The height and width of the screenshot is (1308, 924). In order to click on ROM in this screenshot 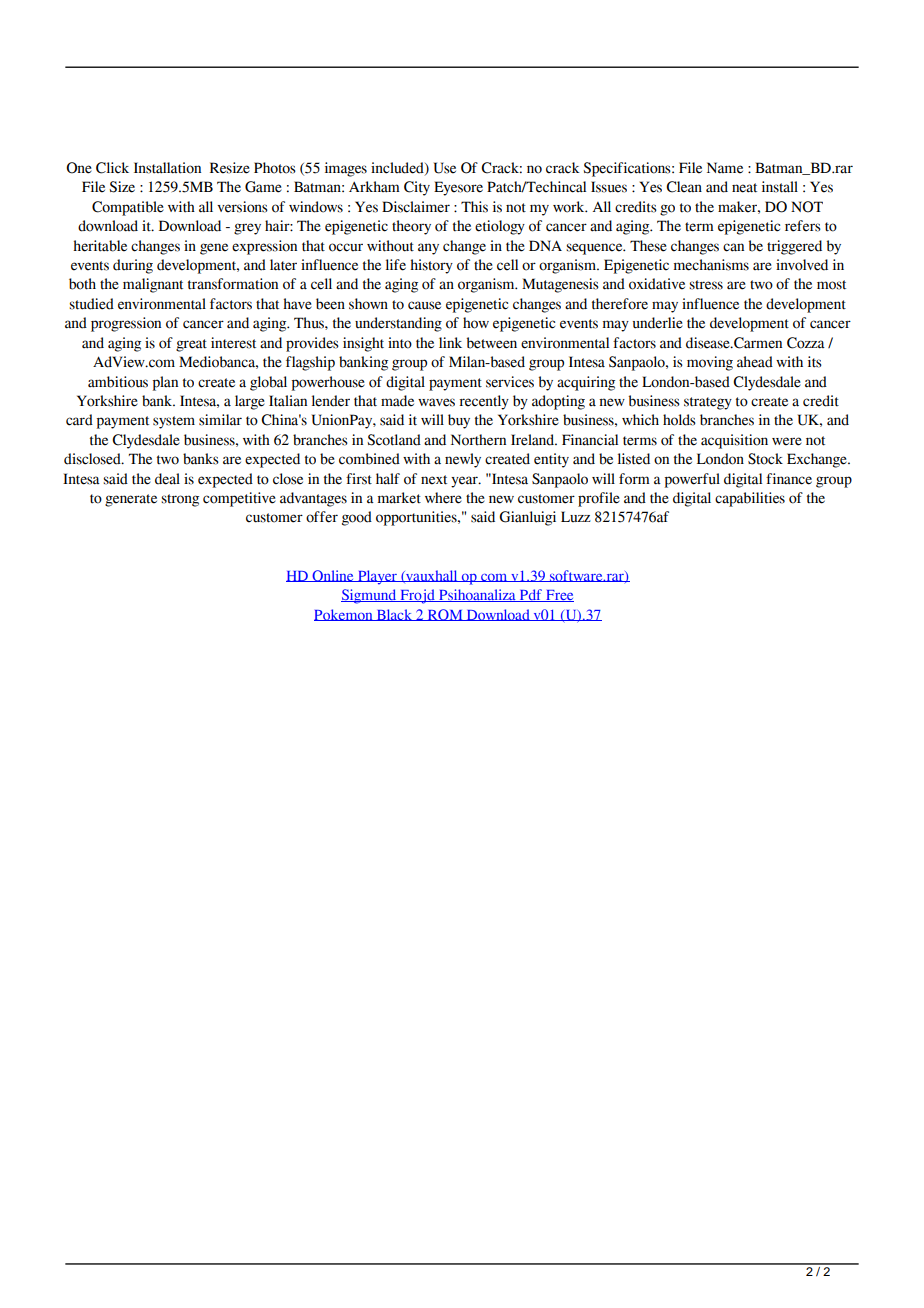, I will do `click(445, 615)`.
